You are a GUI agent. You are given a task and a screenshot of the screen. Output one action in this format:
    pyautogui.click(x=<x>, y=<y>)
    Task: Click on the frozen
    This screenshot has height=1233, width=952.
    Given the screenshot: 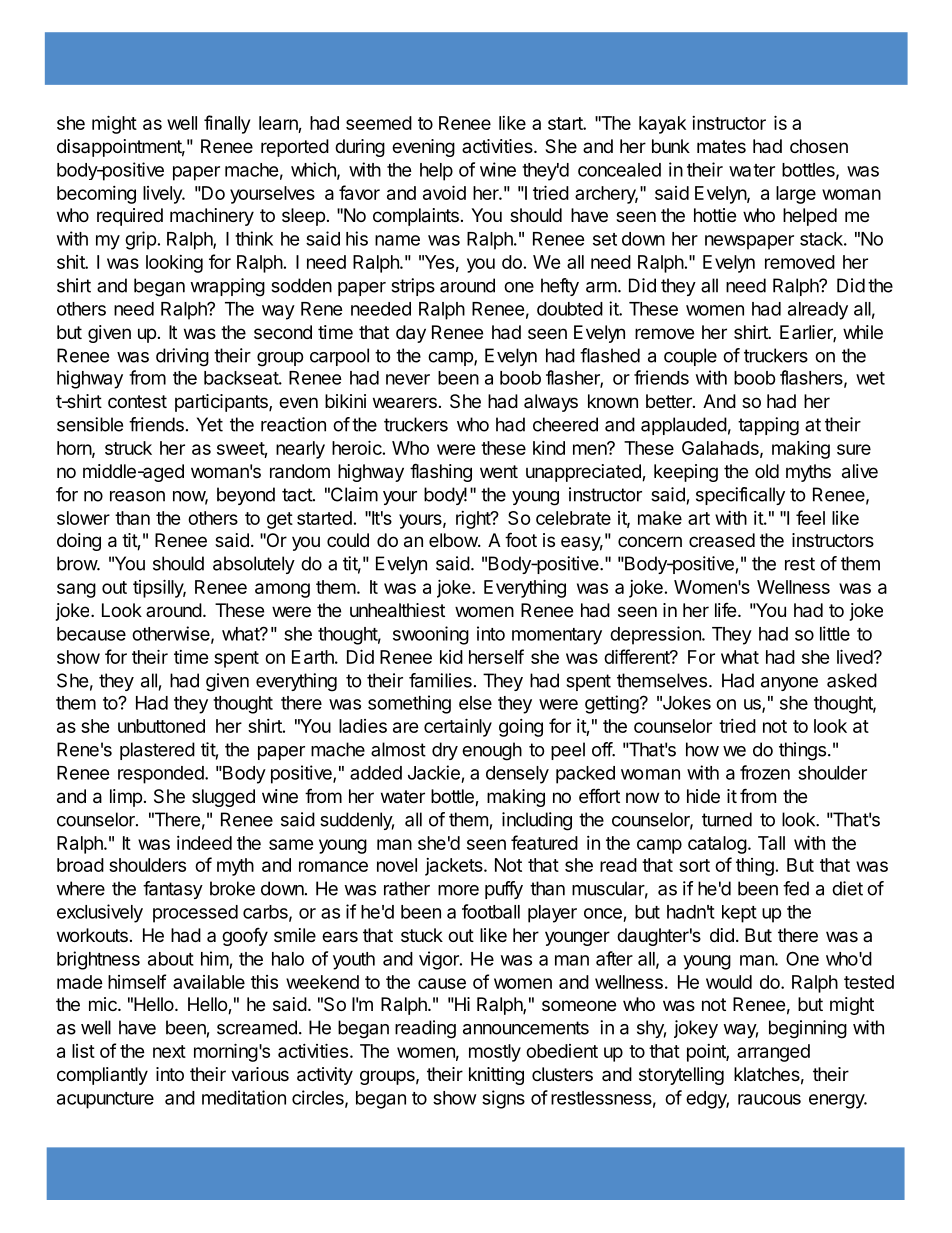 What is the action you would take?
    pyautogui.click(x=765, y=772)
